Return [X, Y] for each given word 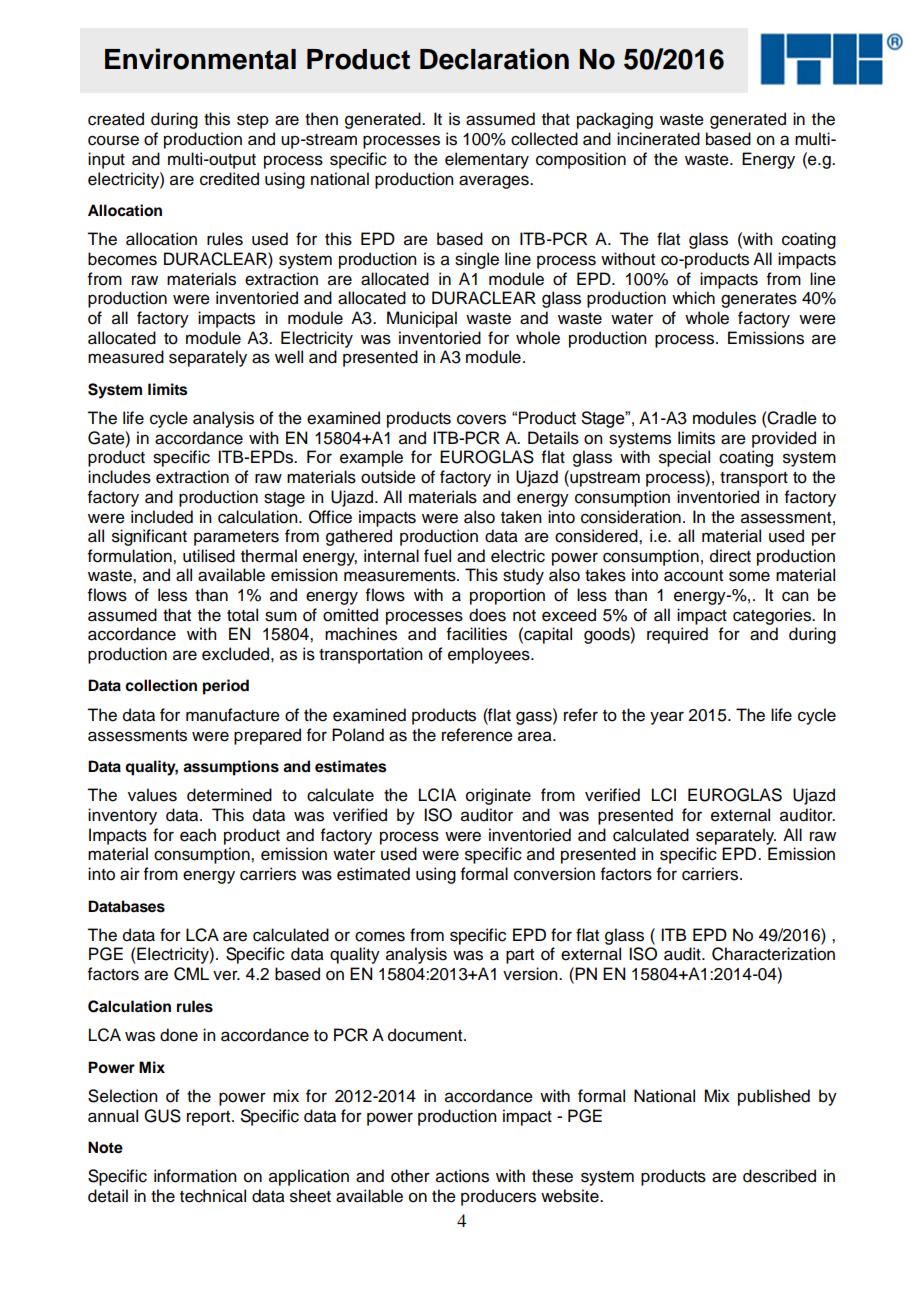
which [693, 298]
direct [730, 556]
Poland [358, 735]
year [667, 718]
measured [126, 357]
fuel [437, 556]
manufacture [233, 715]
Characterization [773, 954]
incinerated [658, 139]
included [162, 517]
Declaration [494, 59]
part [520, 956]
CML [191, 974]
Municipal [422, 319]
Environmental [200, 59]
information [195, 1176]
